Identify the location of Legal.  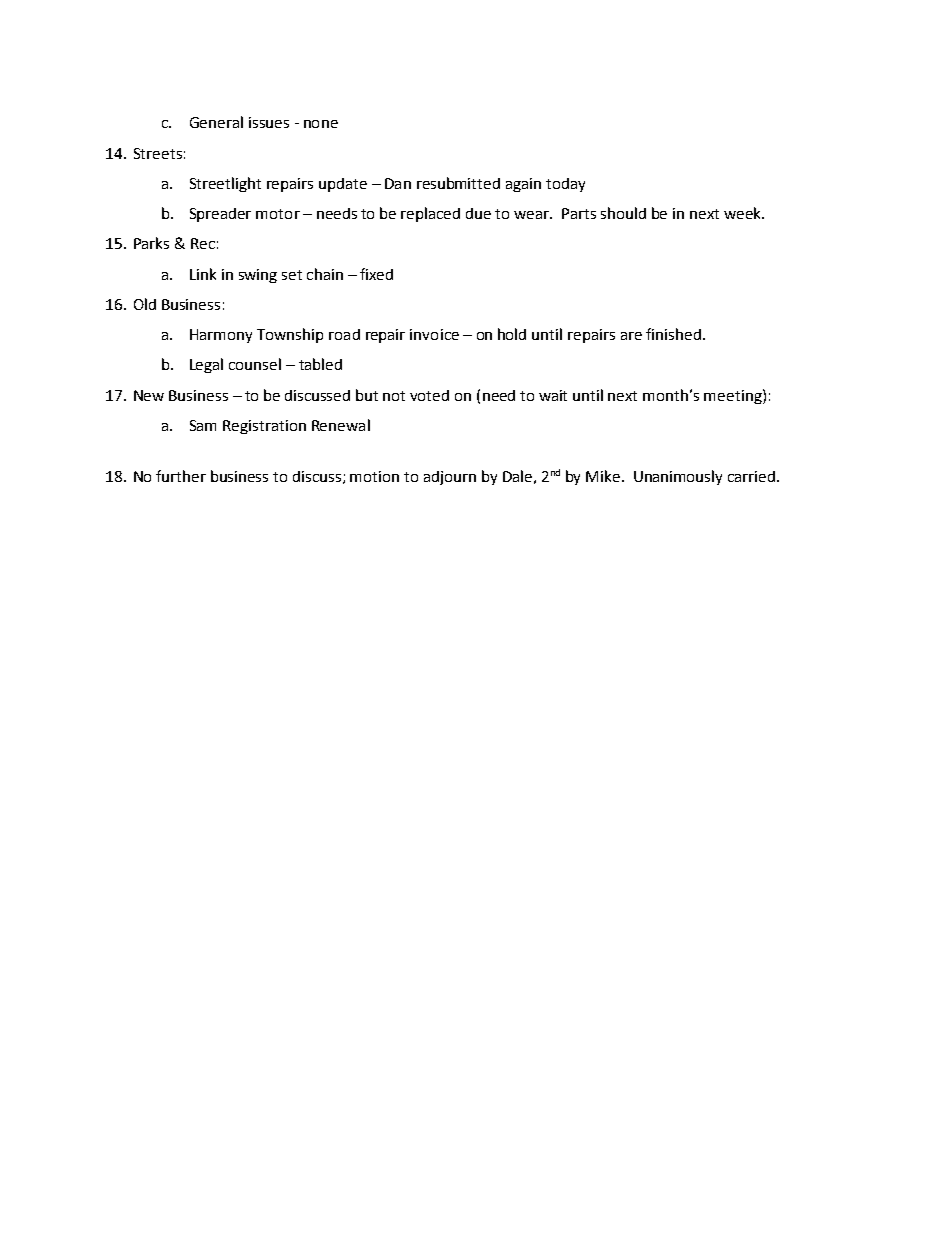
(206, 365).
